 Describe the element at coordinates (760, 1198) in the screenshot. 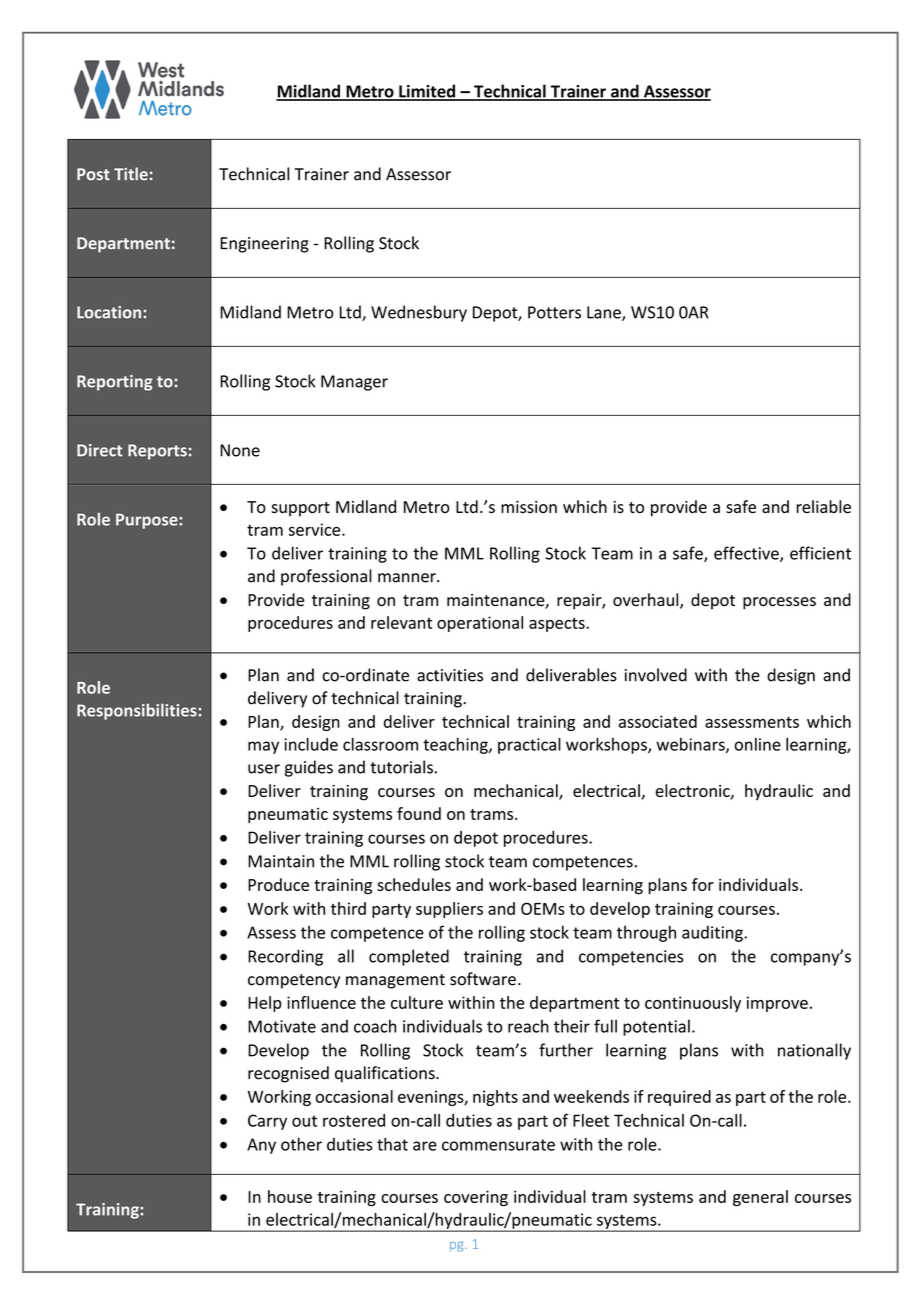

I see `general` at that location.
